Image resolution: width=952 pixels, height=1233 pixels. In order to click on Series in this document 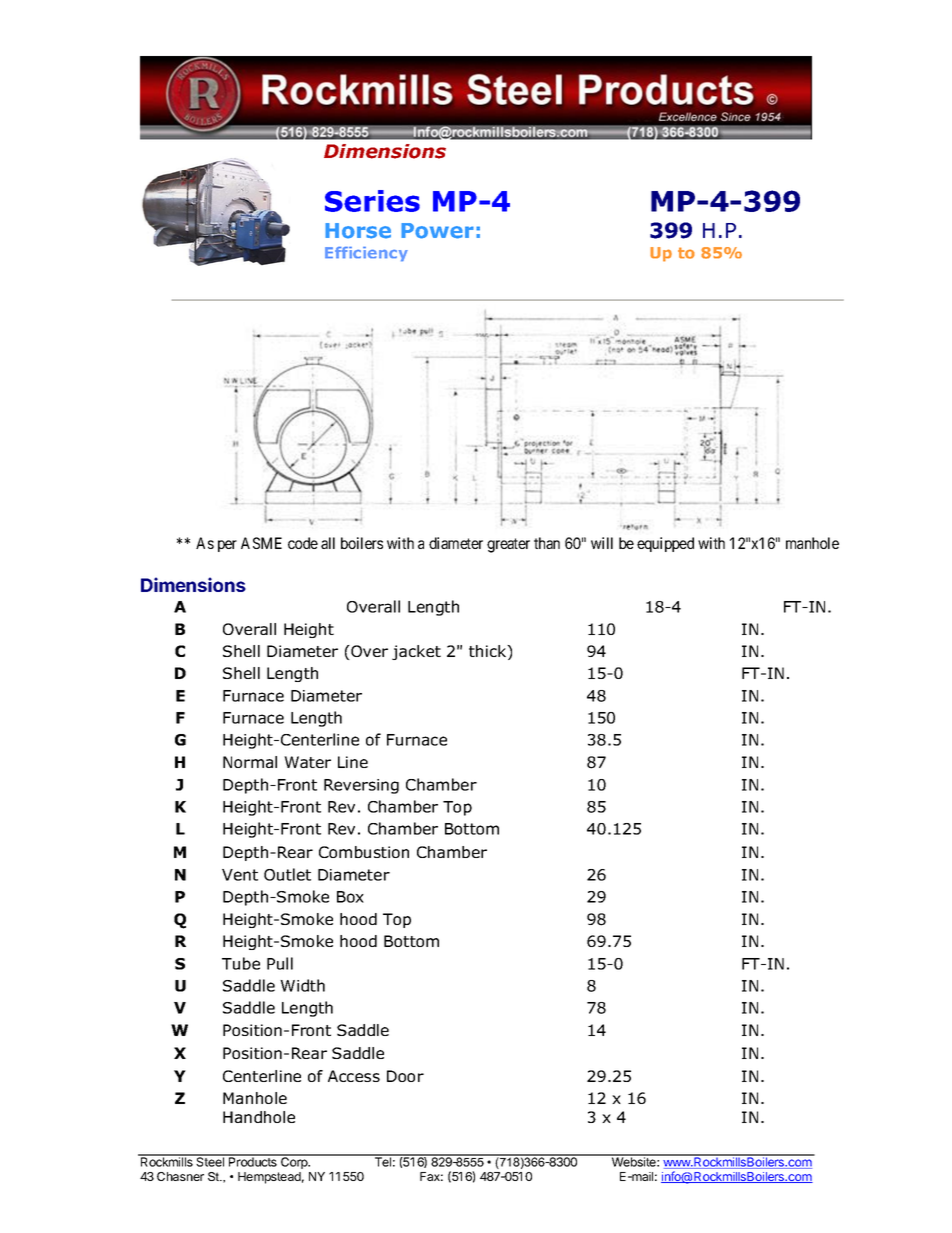, I will do `click(372, 201)`.
